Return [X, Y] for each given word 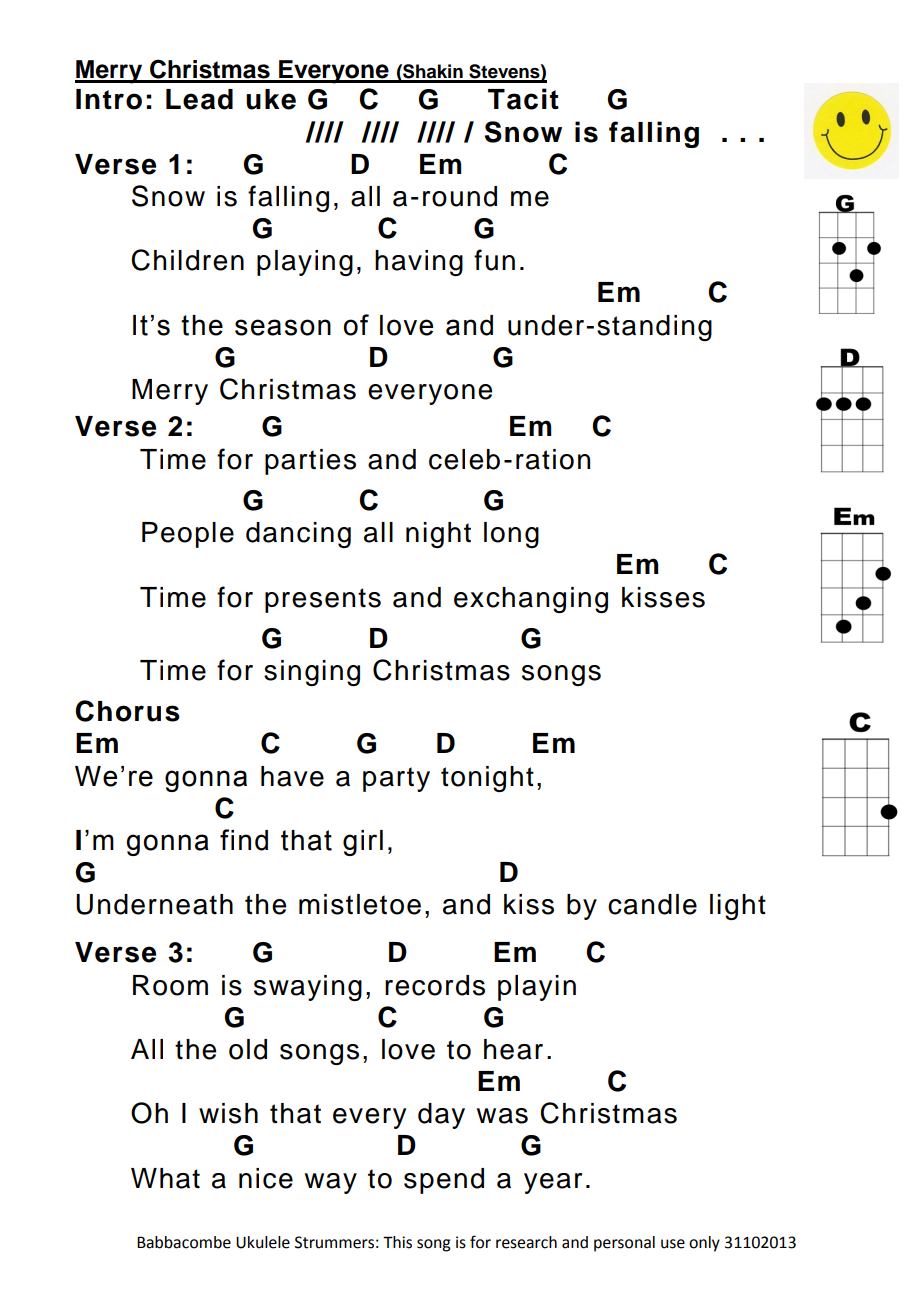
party [396, 779]
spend [444, 1181]
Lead [199, 99]
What [165, 1178]
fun [494, 260]
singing [312, 673]
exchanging [531, 600]
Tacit [523, 99]
